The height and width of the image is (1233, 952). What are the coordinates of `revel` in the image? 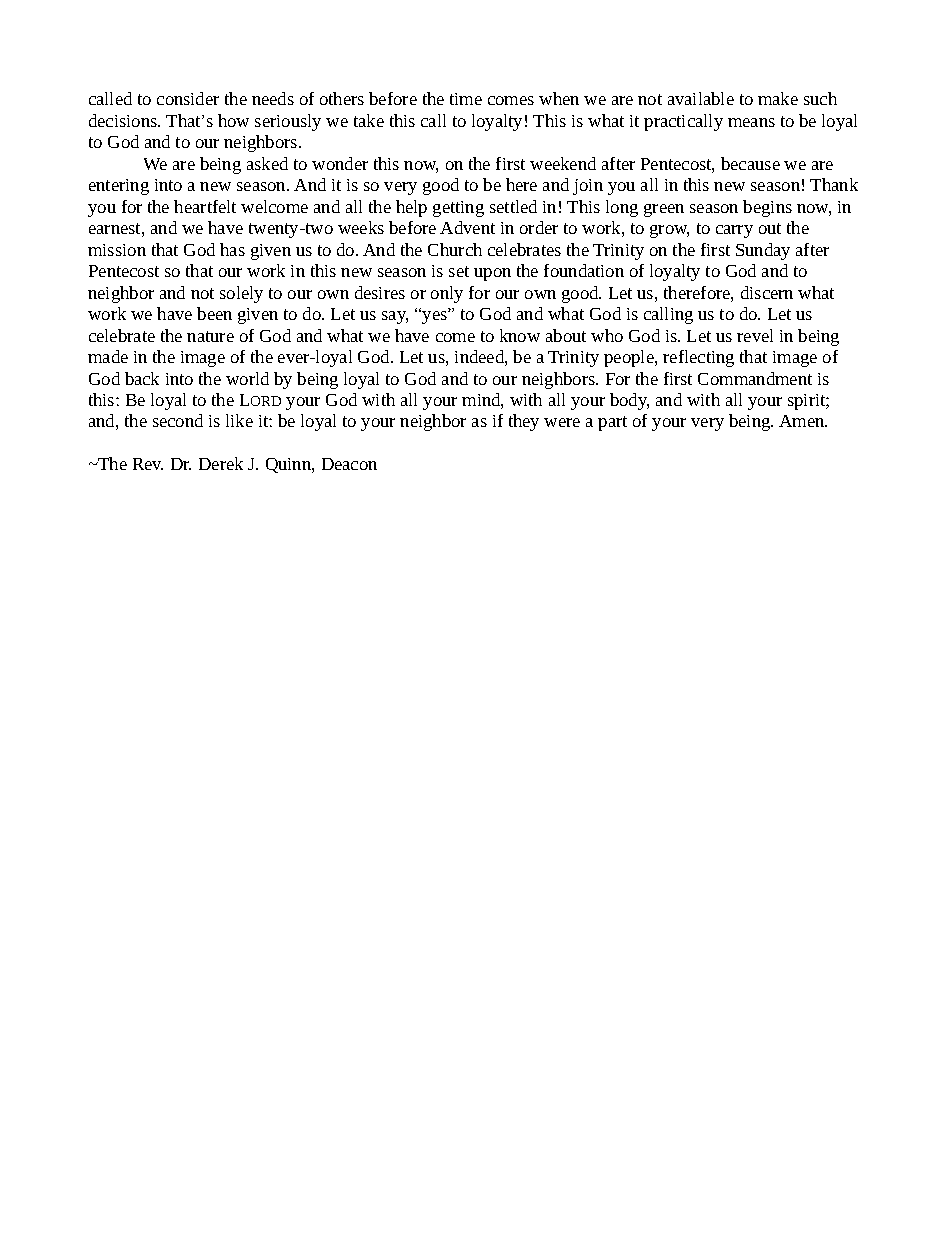 It's located at (755, 335).
